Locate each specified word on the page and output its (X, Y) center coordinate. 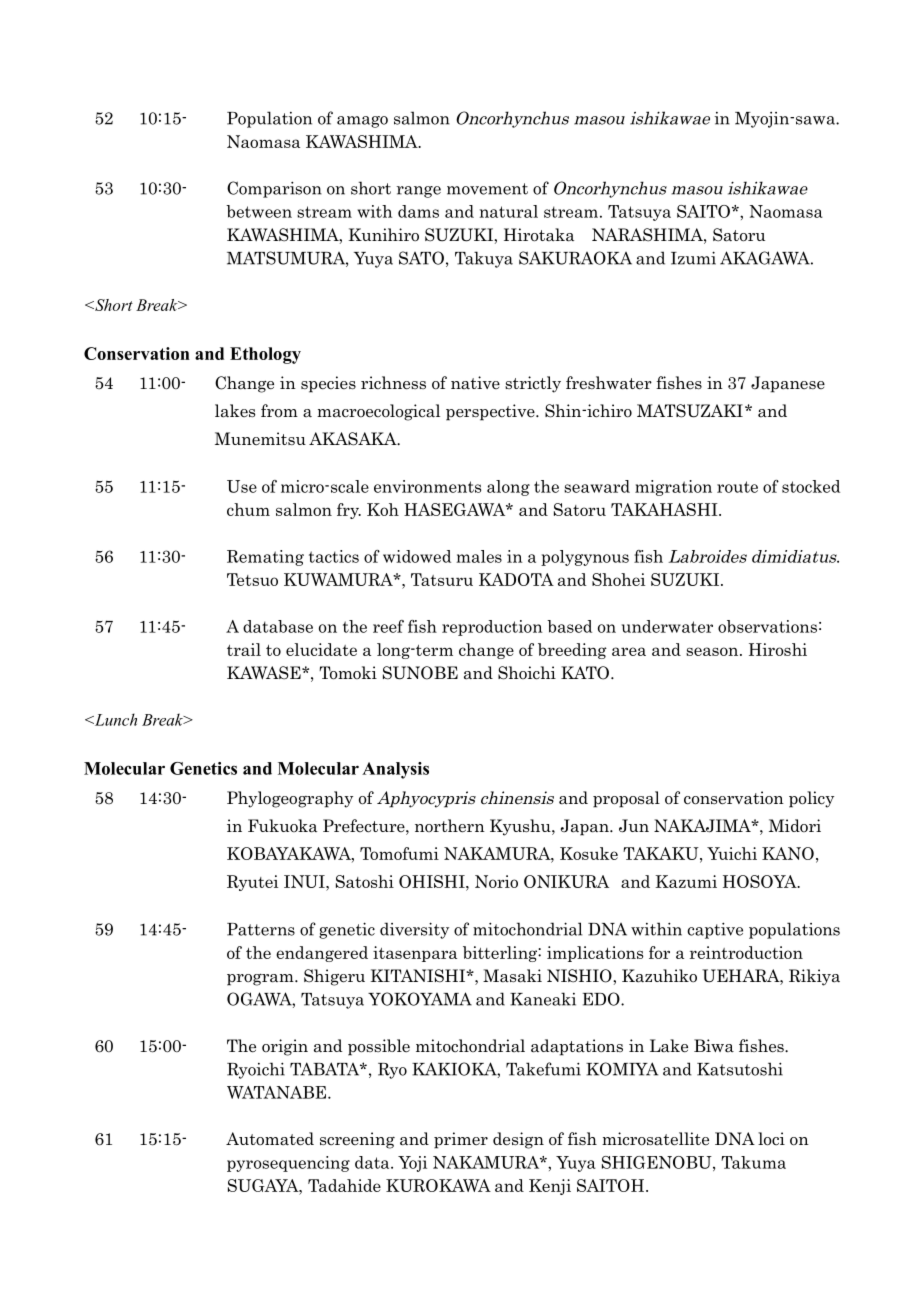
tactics (334, 556)
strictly (533, 384)
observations (767, 626)
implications (595, 954)
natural (509, 211)
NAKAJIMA (703, 826)
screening (357, 1140)
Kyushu (521, 827)
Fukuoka (282, 826)
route (737, 487)
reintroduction (746, 952)
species (328, 384)
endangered (322, 954)
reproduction (492, 628)
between (259, 211)
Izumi (693, 258)
